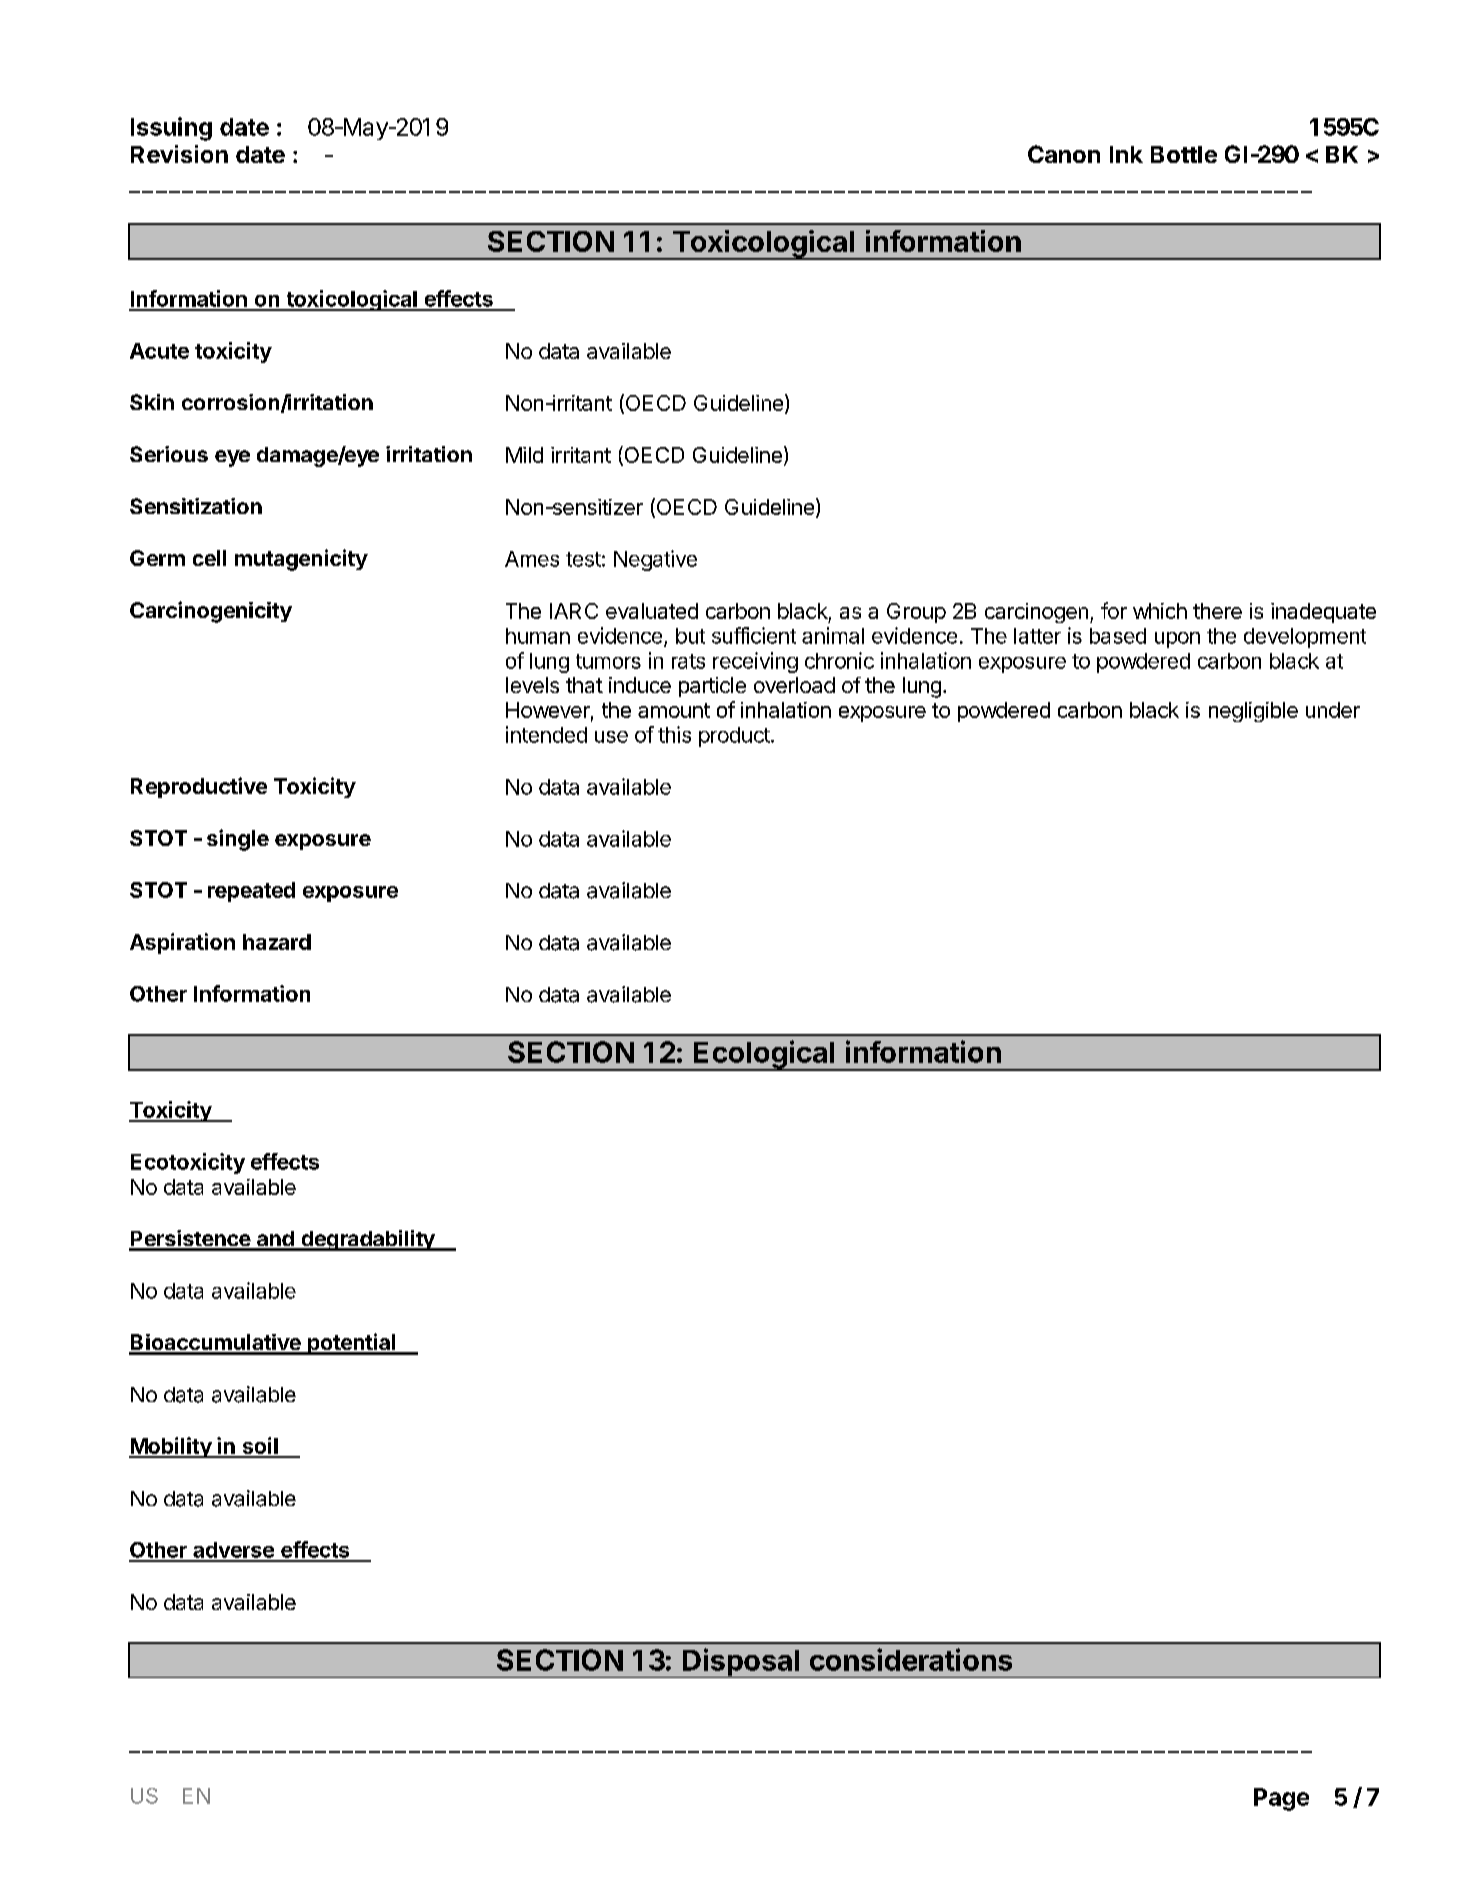 Image resolution: width=1466 pixels, height=1897 pixels. Describe the element at coordinates (1184, 154) in the document. I see `Bottle` at that location.
